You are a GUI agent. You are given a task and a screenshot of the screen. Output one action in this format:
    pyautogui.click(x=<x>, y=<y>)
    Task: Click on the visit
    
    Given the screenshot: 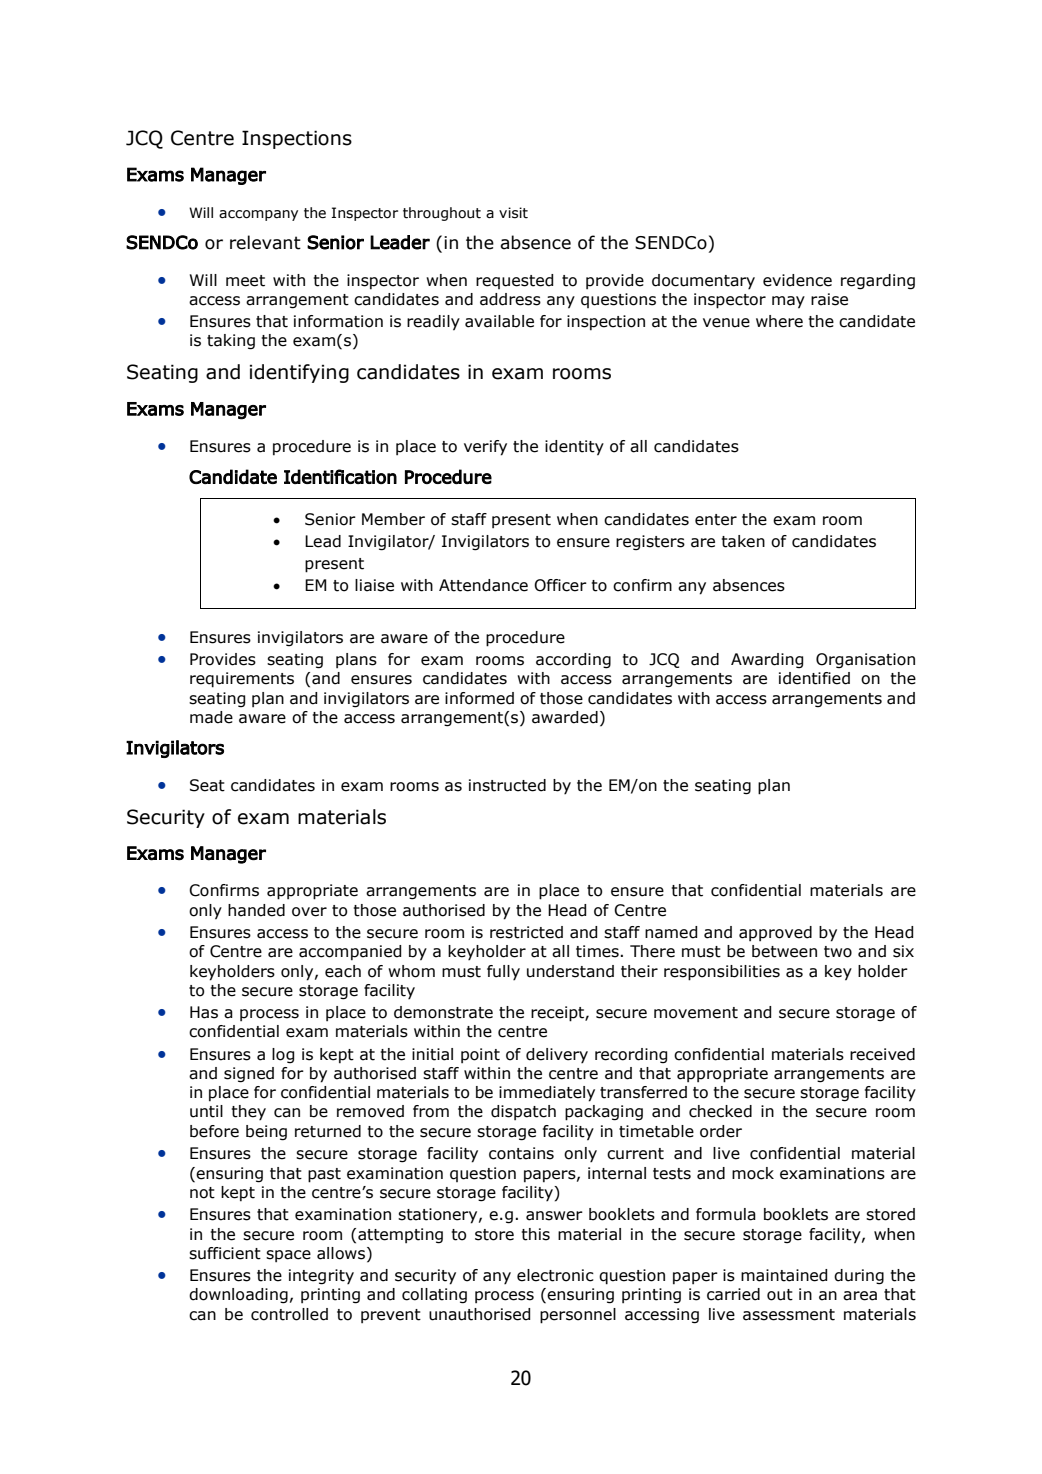 What is the action you would take?
    pyautogui.click(x=513, y=213)
